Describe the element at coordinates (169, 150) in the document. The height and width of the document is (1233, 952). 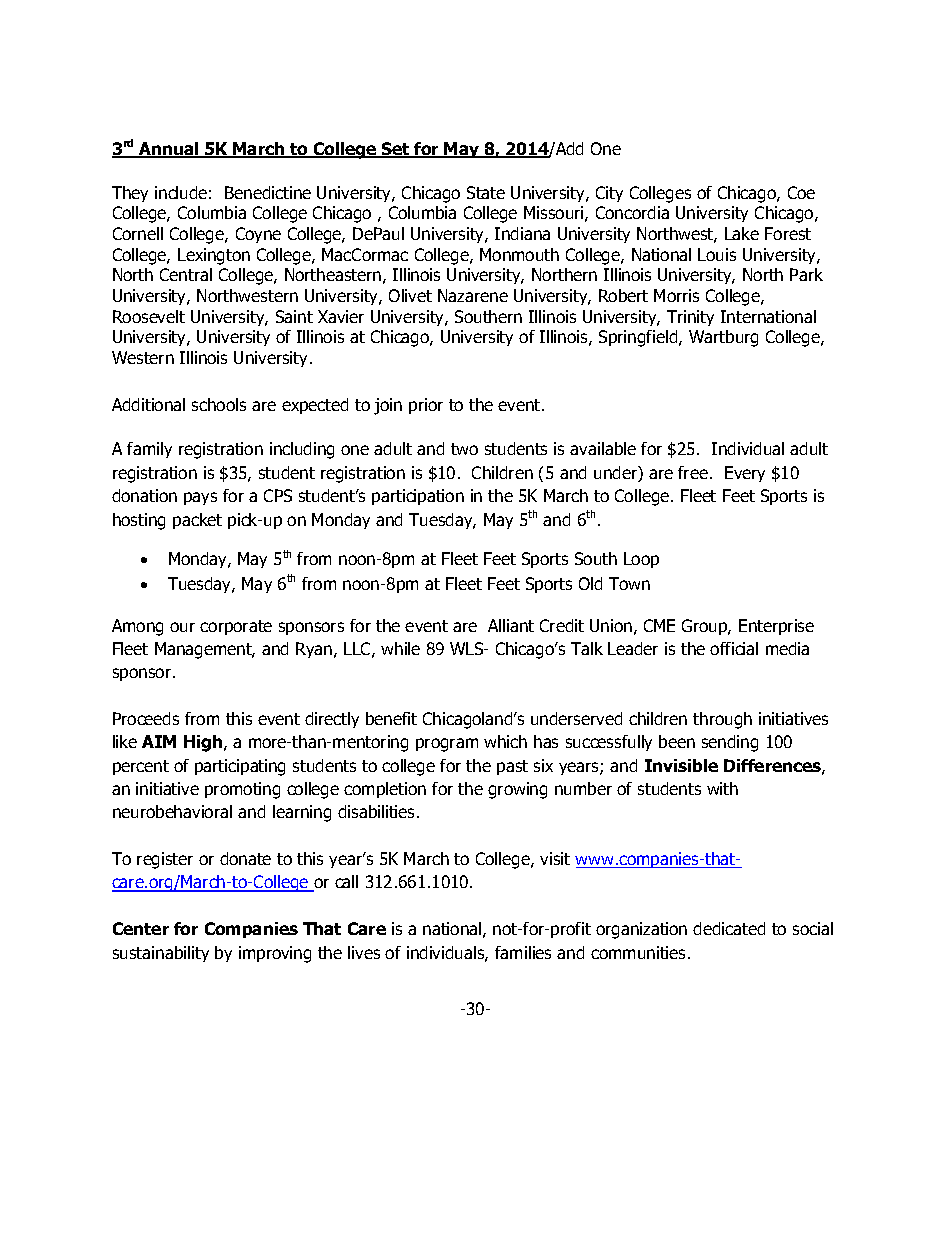
I see `Annual` at that location.
